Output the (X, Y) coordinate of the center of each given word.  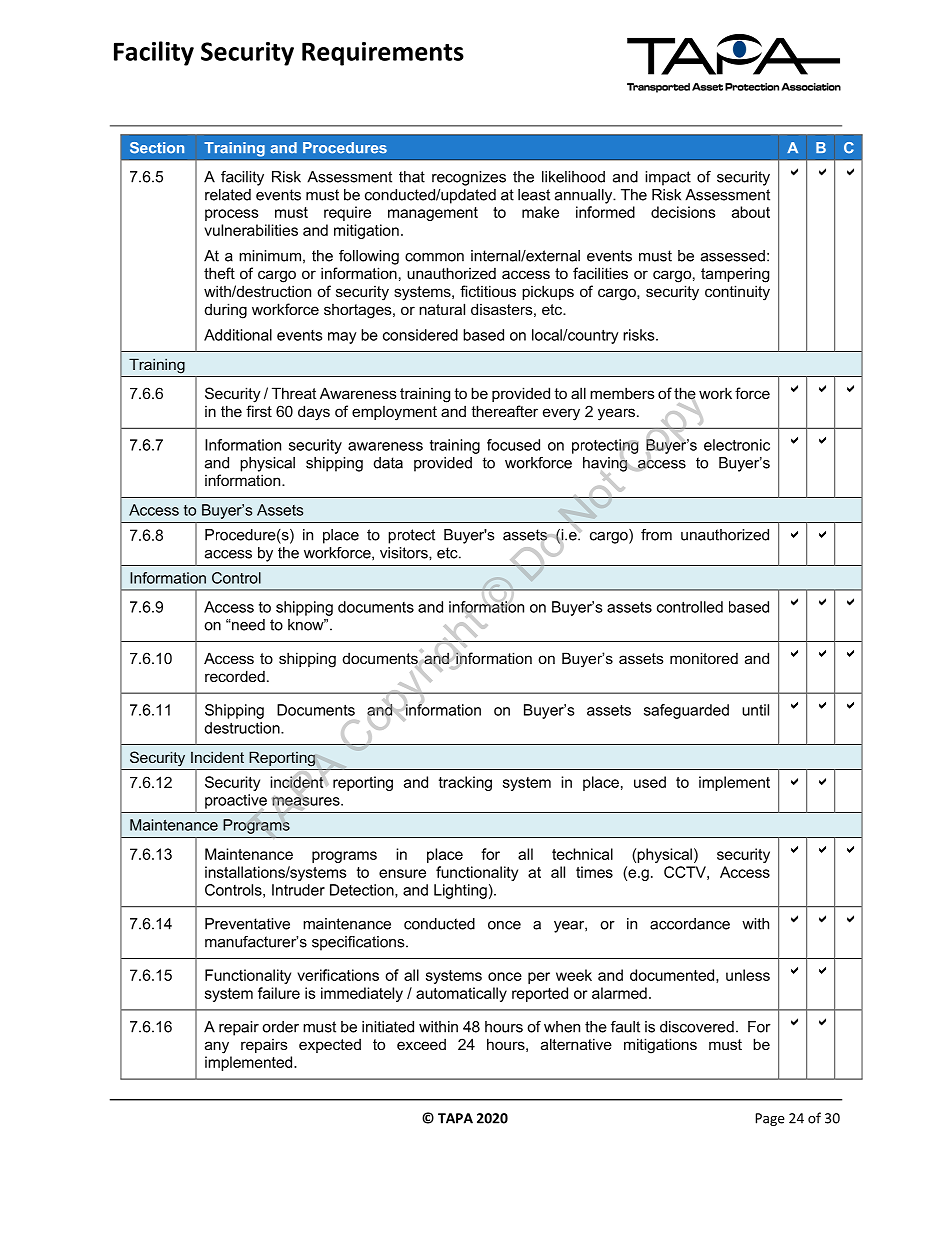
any (217, 1047)
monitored (704, 658)
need (247, 625)
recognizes (469, 178)
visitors (405, 553)
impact (668, 178)
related (228, 195)
